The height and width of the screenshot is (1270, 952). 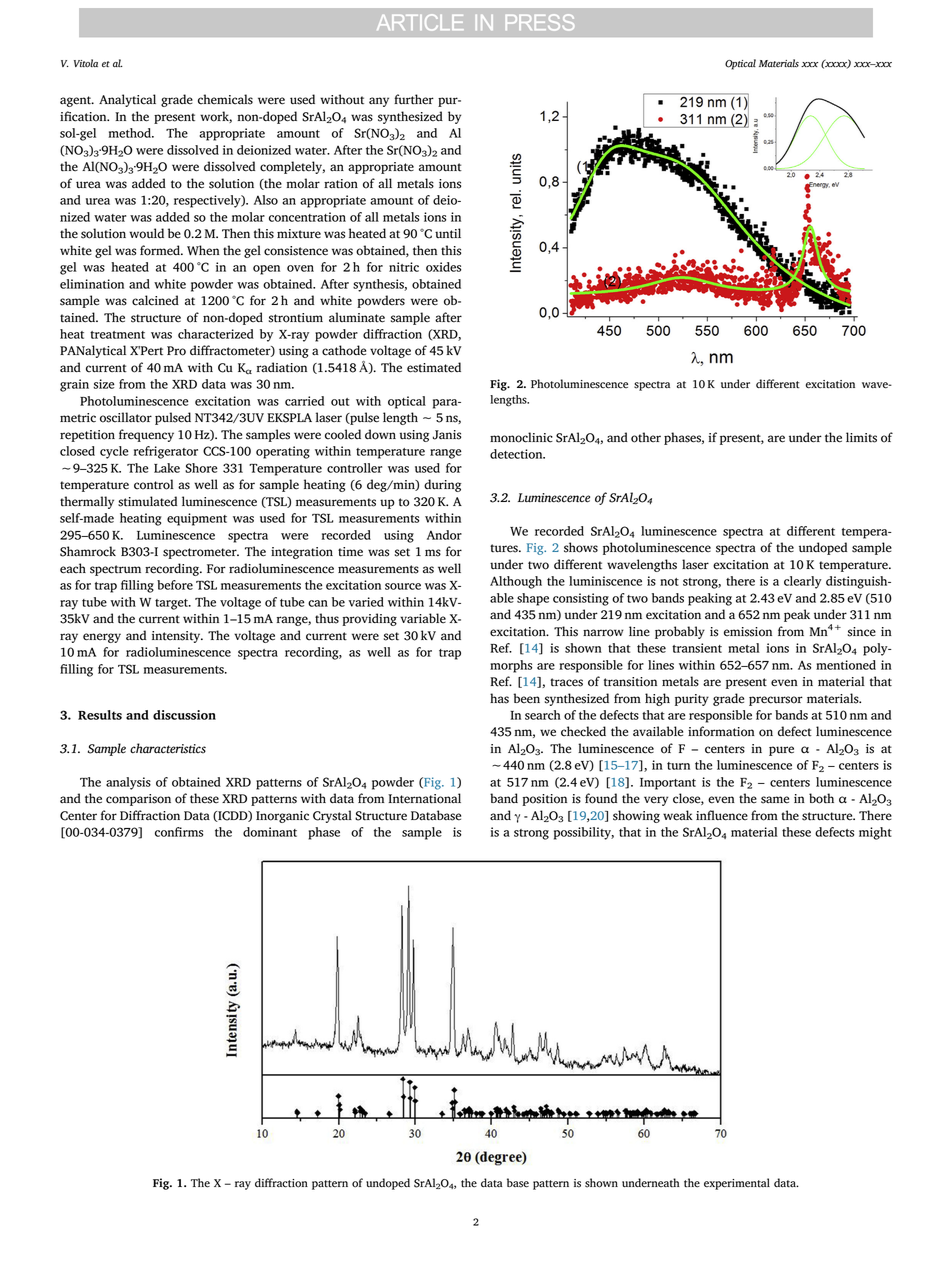 What do you see at coordinates (781, 751) in the screenshot?
I see `pure` at bounding box center [781, 751].
